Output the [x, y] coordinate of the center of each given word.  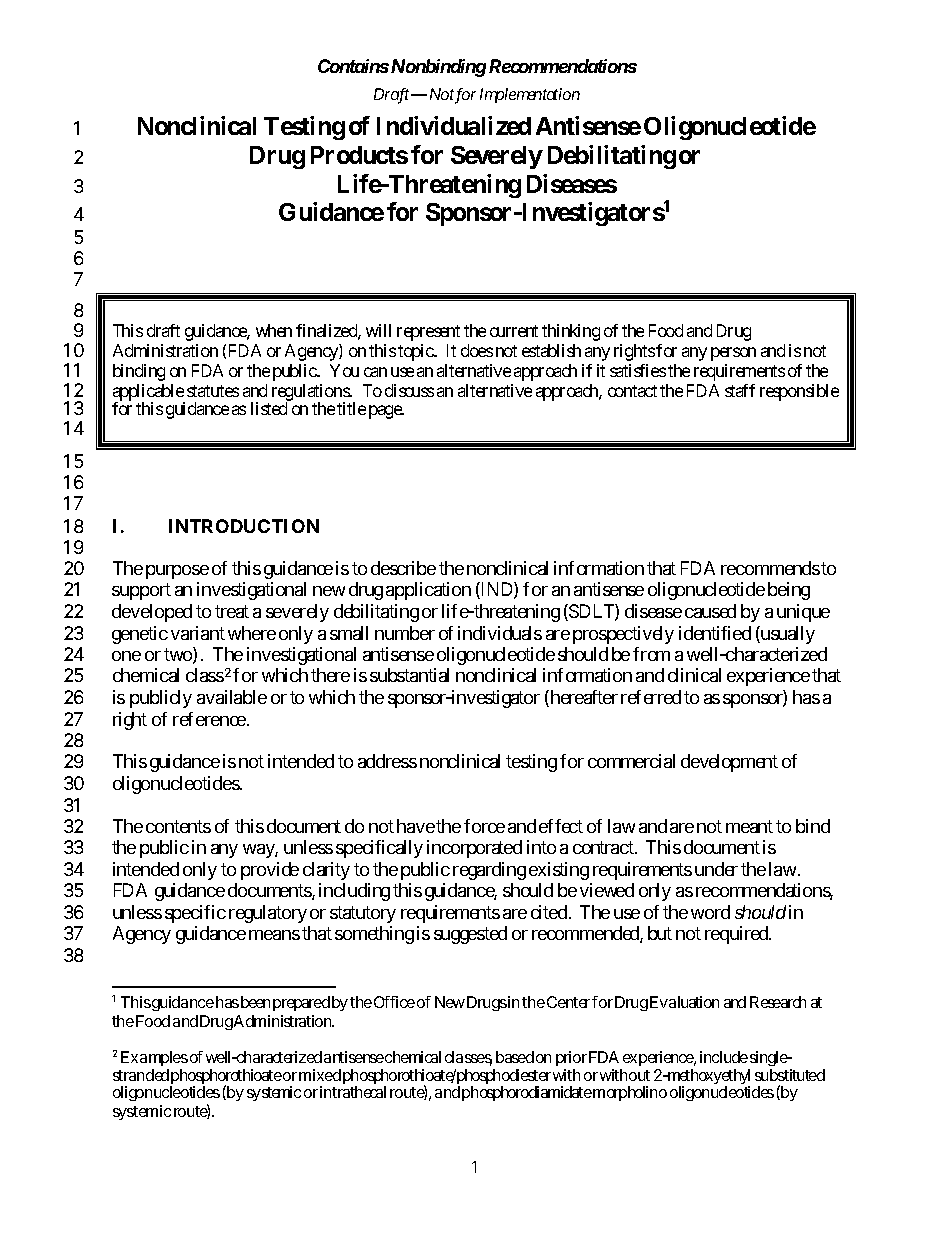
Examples [154, 1060]
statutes [213, 391]
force [484, 826]
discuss [409, 390]
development [729, 763]
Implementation [530, 95]
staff [740, 390]
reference [209, 719]
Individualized [454, 125]
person [733, 354]
